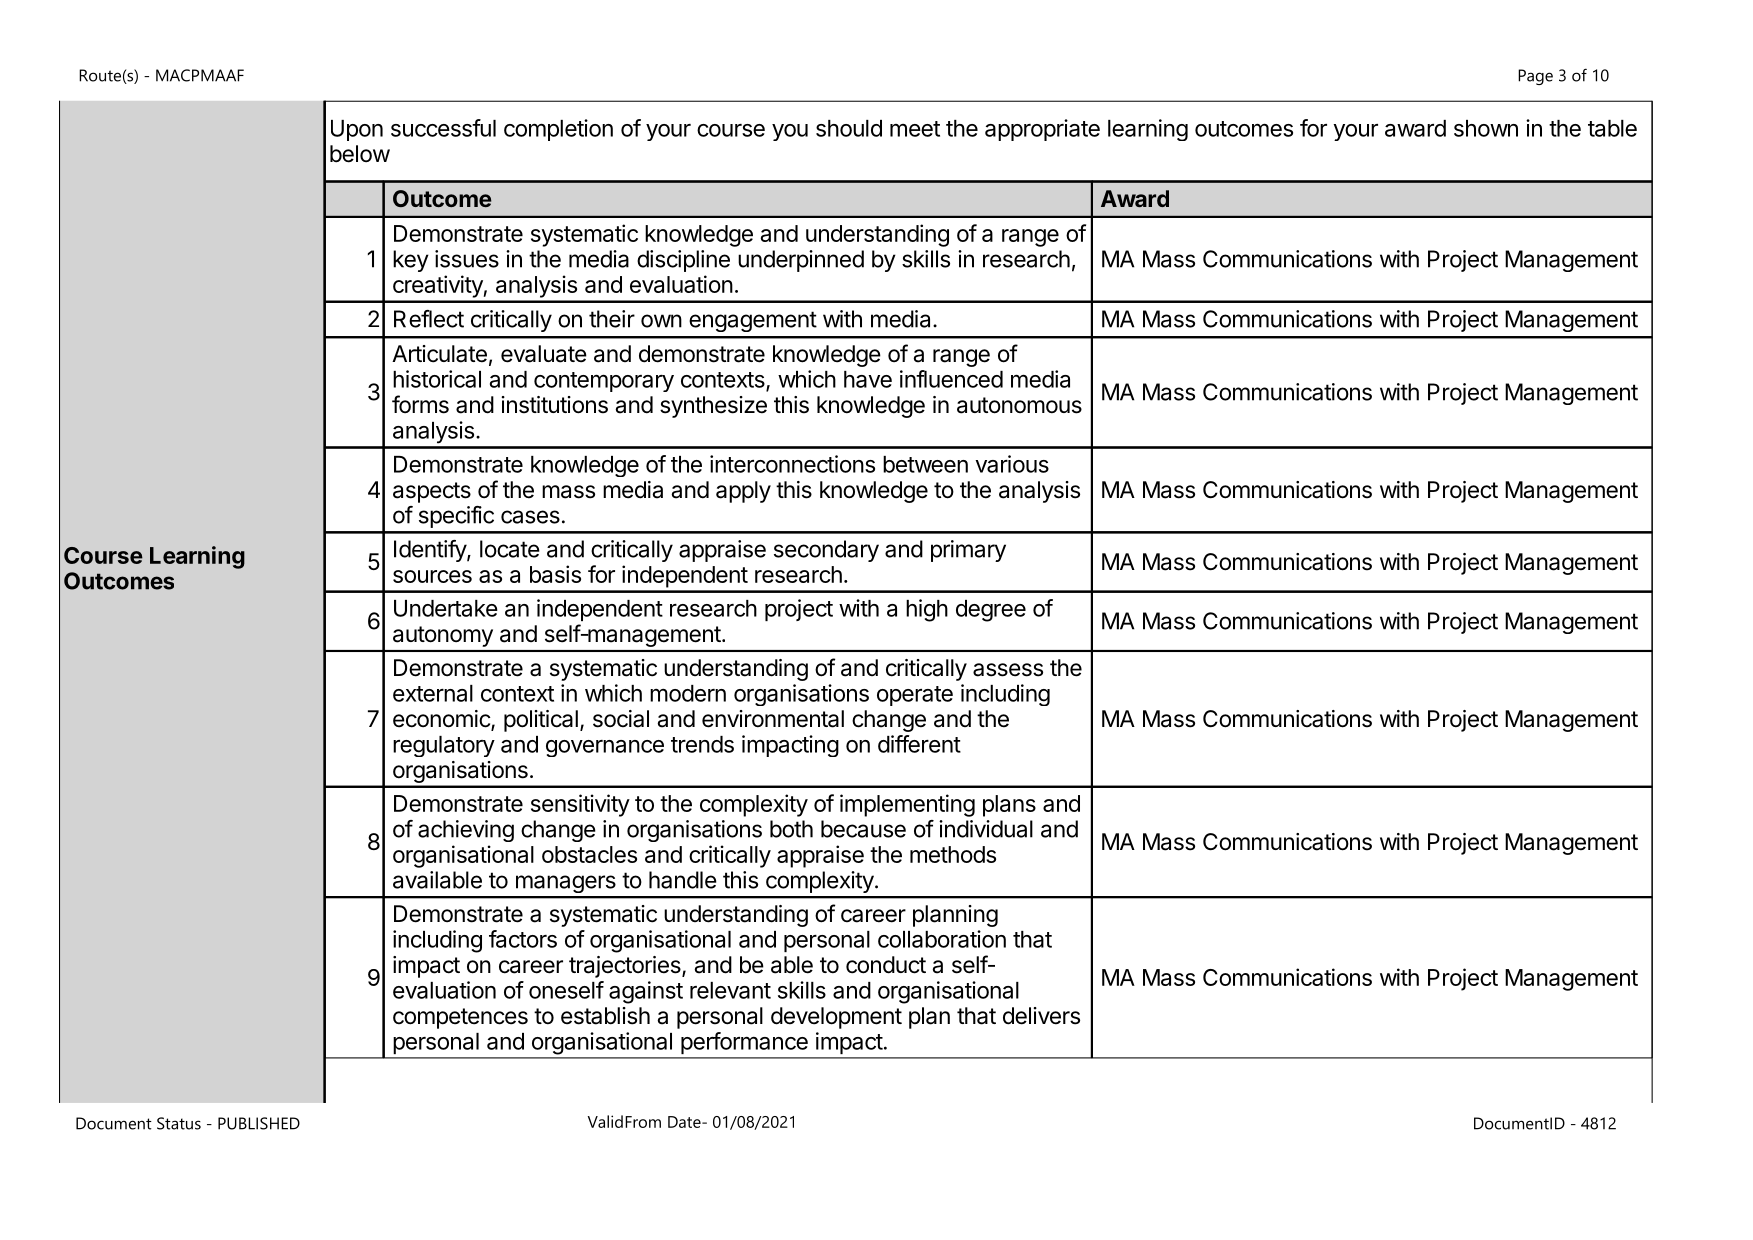 This screenshot has height=1240, width=1753. What do you see at coordinates (446, 608) in the screenshot?
I see `Undertake` at bounding box center [446, 608].
